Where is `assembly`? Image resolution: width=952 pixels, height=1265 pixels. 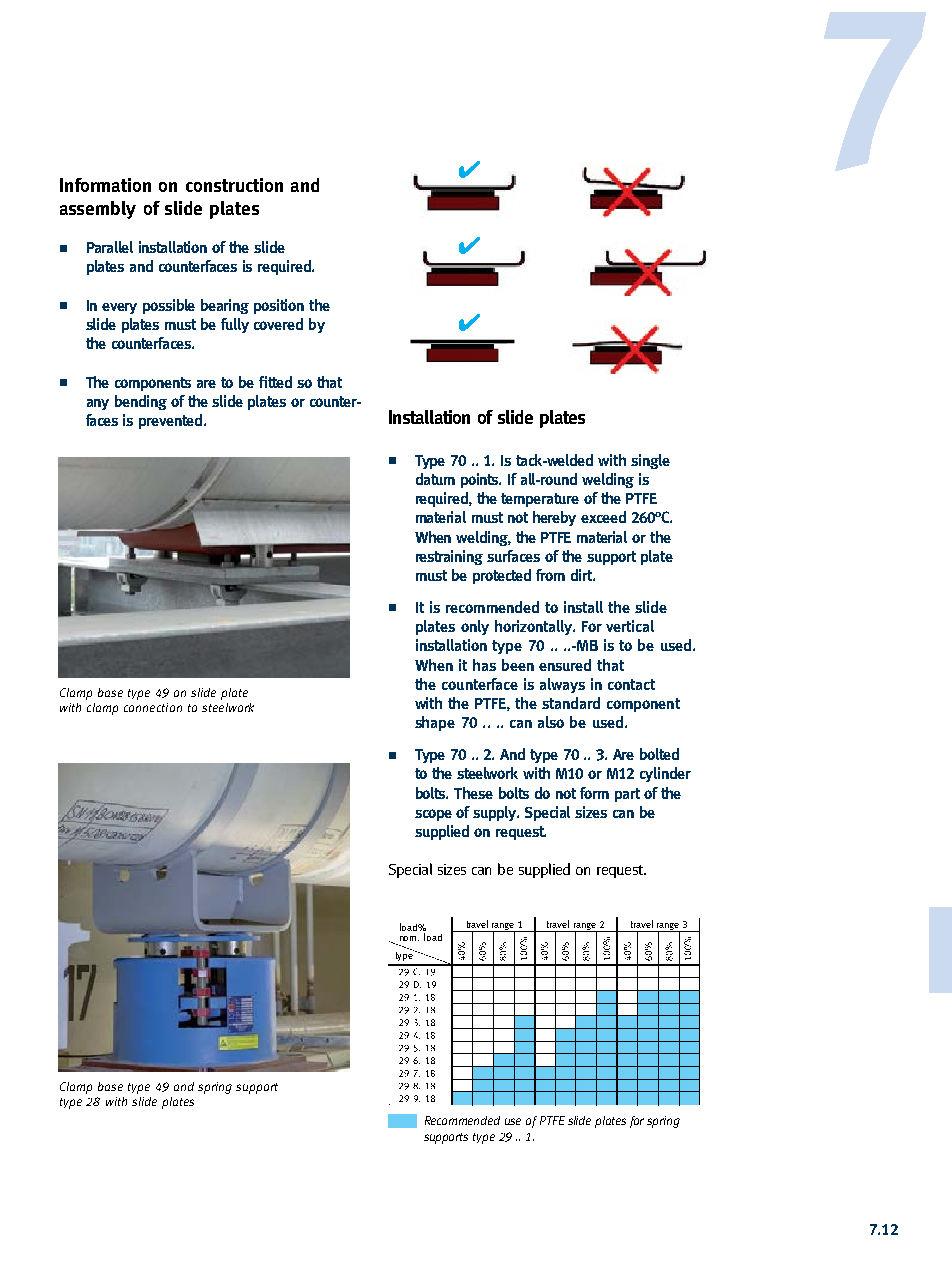
assembly is located at coordinates (98, 210).
